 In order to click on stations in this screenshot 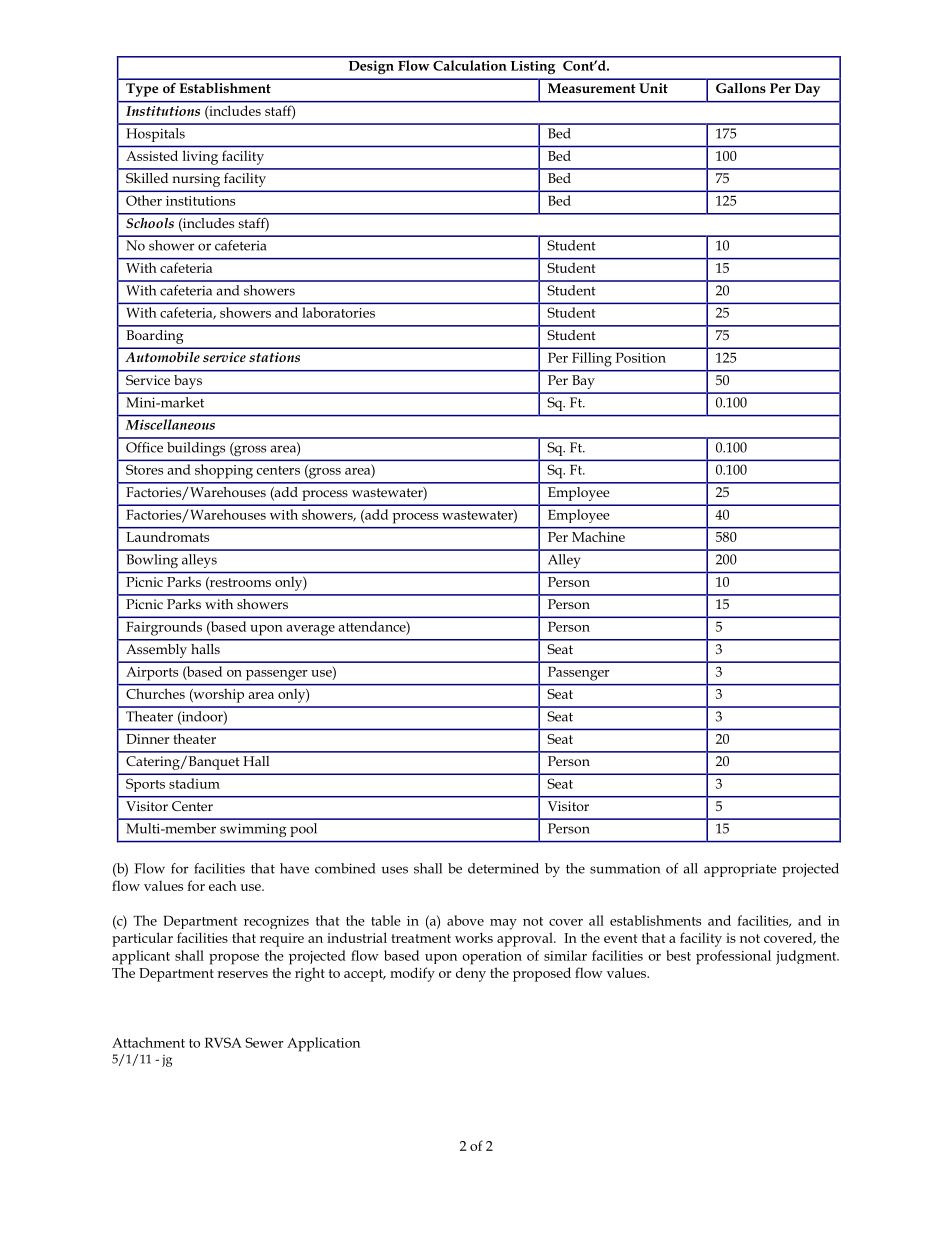, I will do `click(274, 357)`.
